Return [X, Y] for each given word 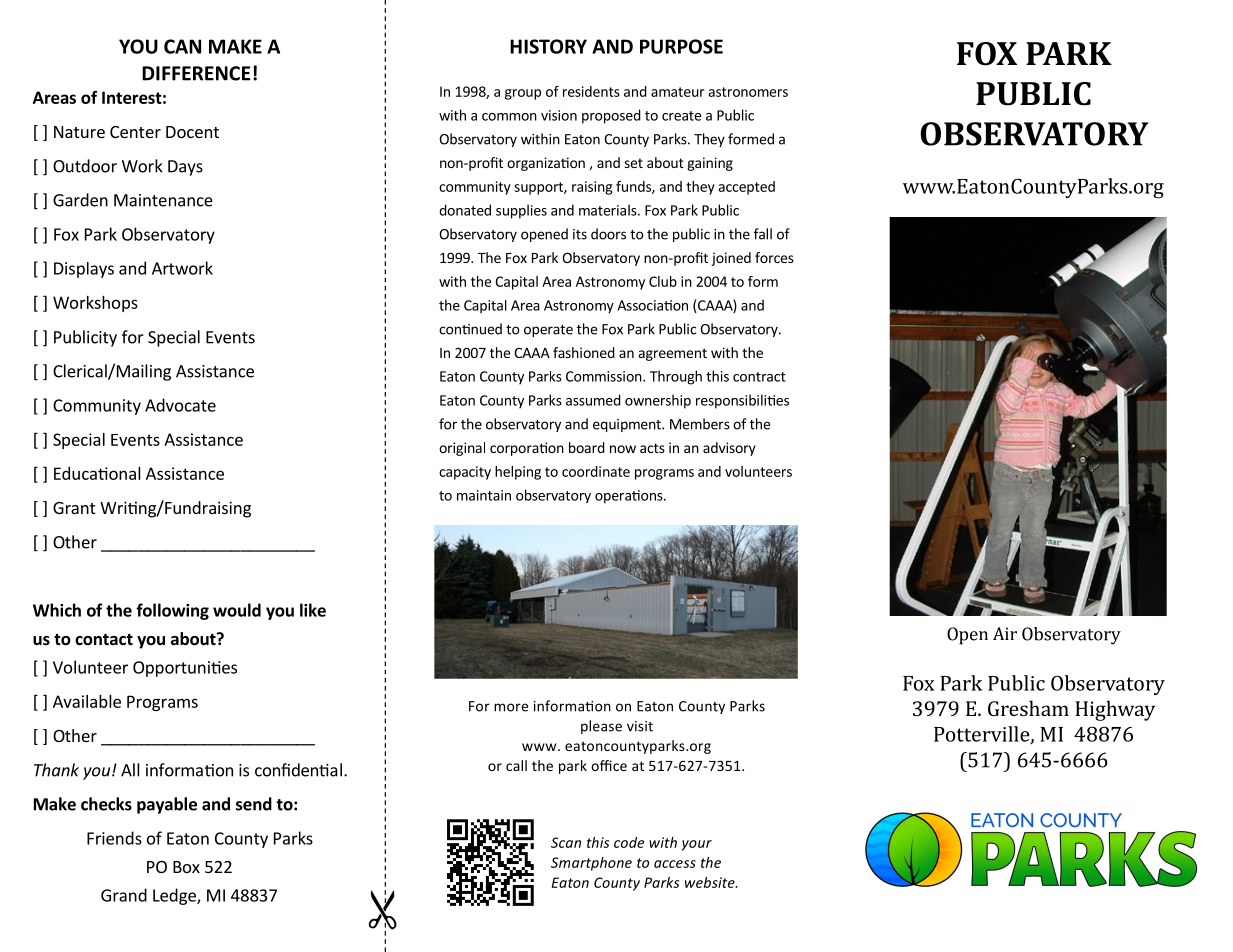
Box [186, 867]
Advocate [180, 405]
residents [591, 91]
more [511, 707]
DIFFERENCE [196, 73]
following [172, 611]
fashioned [584, 352]
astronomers [748, 92]
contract [759, 377]
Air [1005, 633]
